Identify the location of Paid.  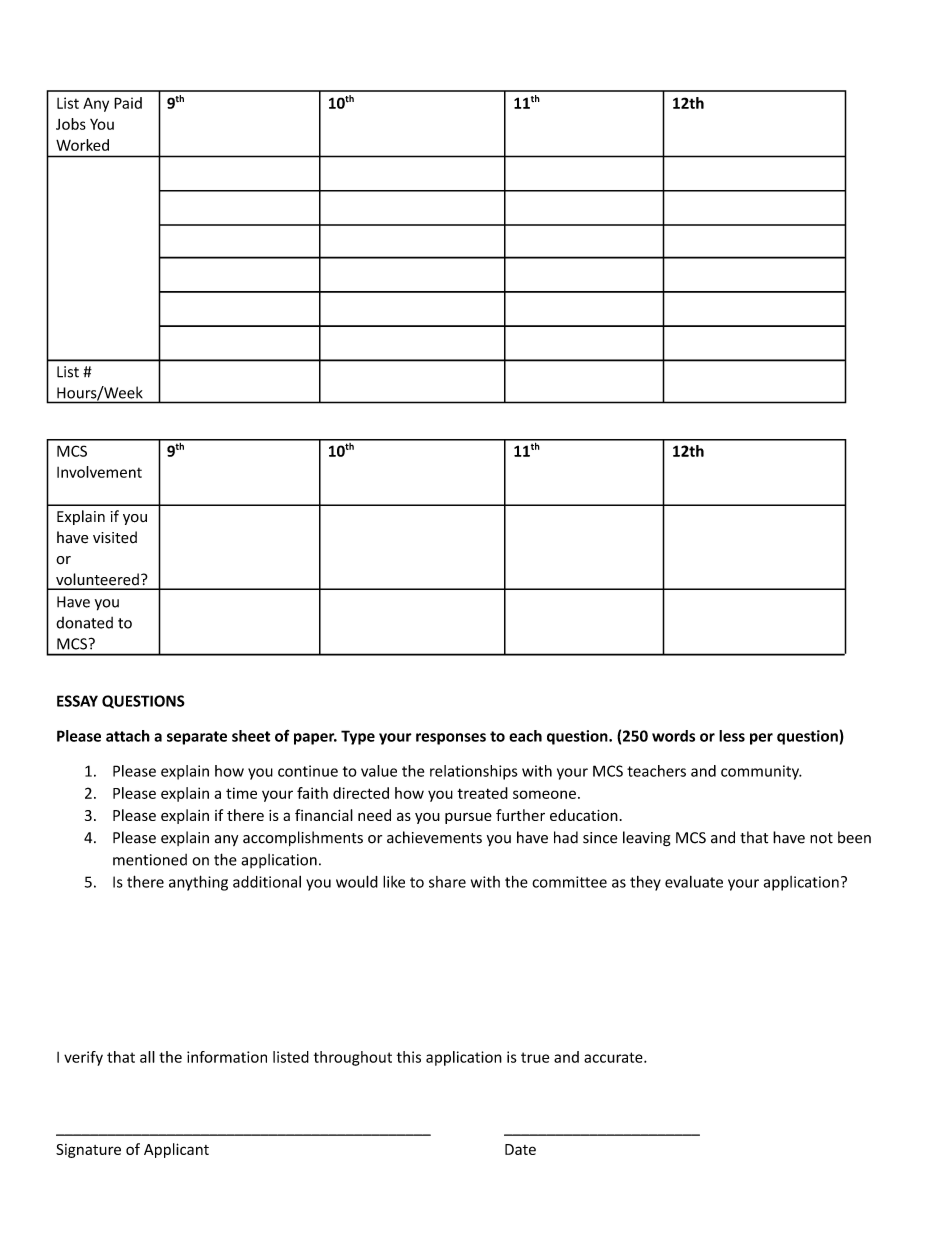
(128, 103).
